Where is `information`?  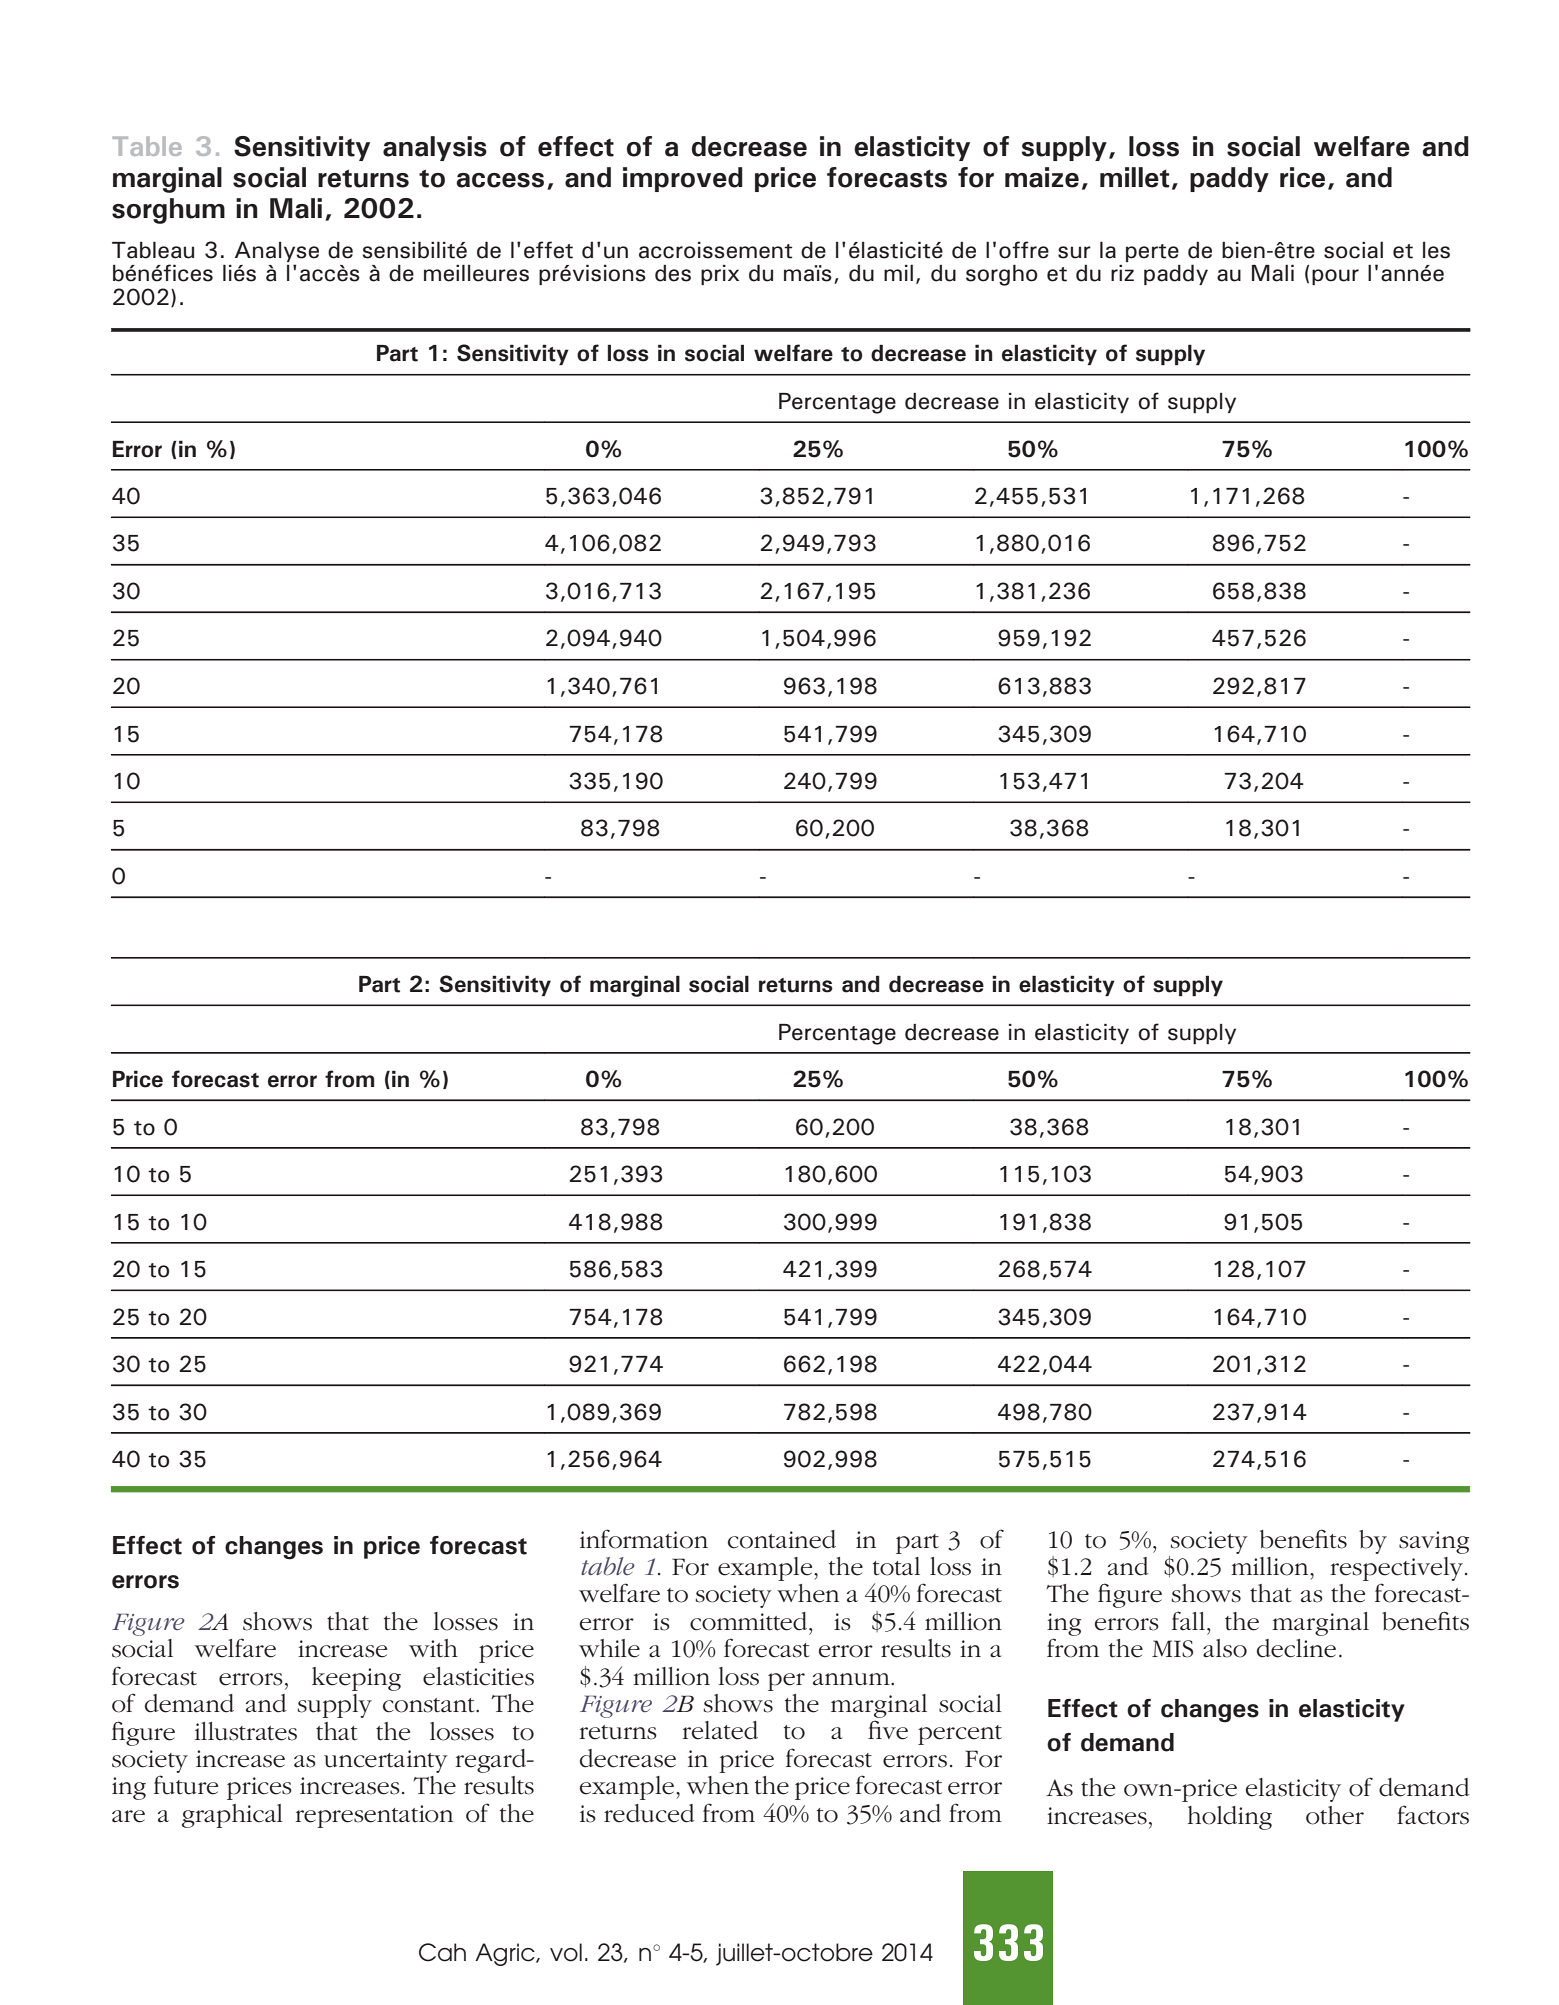 information is located at coordinates (644, 1539).
